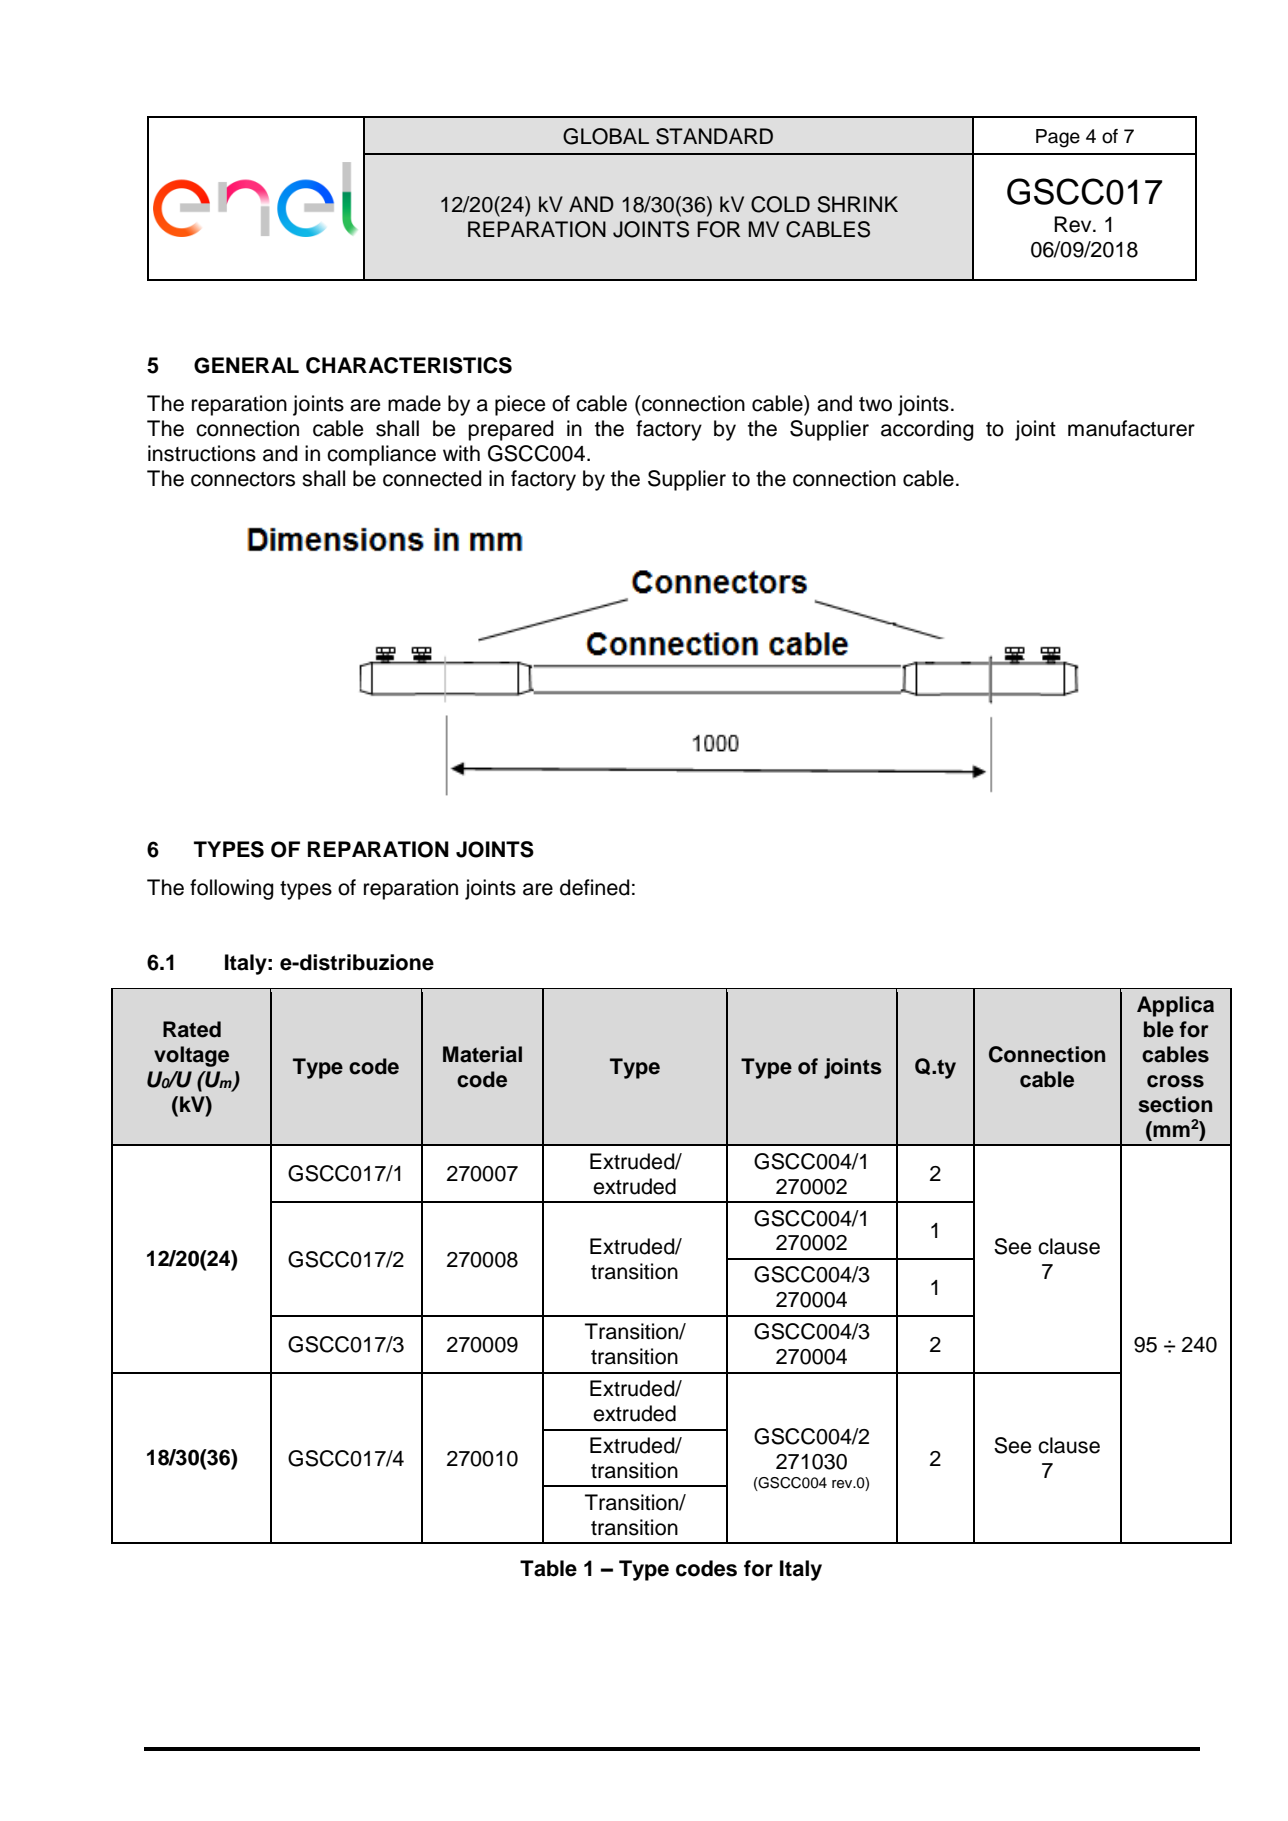 The height and width of the screenshot is (1821, 1288). What do you see at coordinates (1175, 1104) in the screenshot?
I see `section` at bounding box center [1175, 1104].
